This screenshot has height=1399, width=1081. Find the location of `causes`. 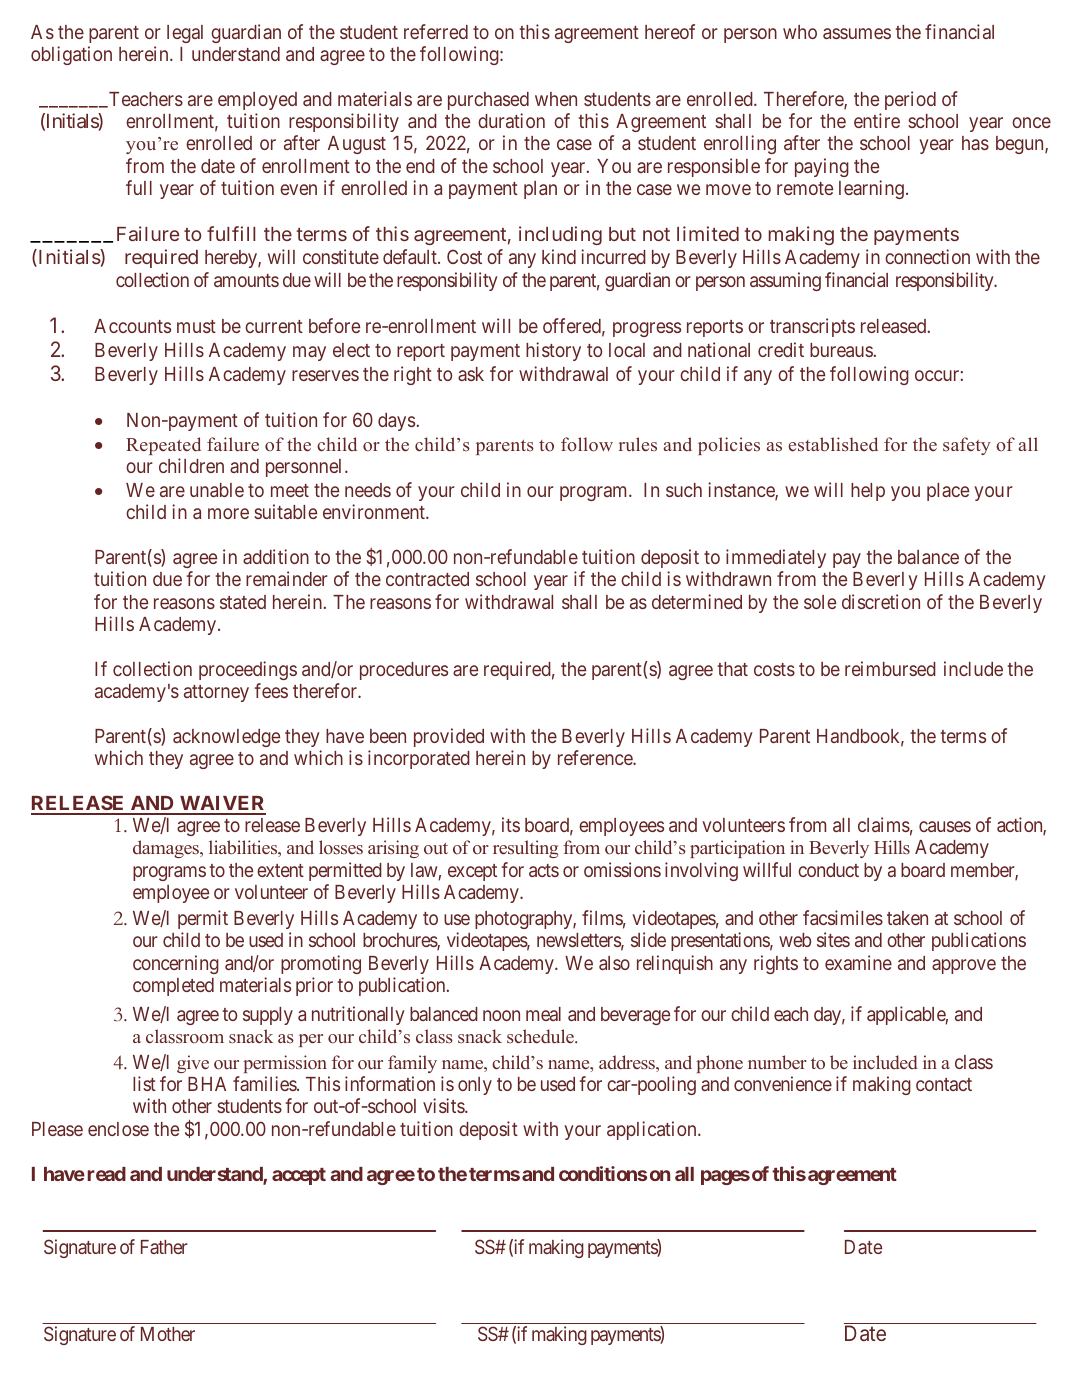

causes is located at coordinates (945, 826).
